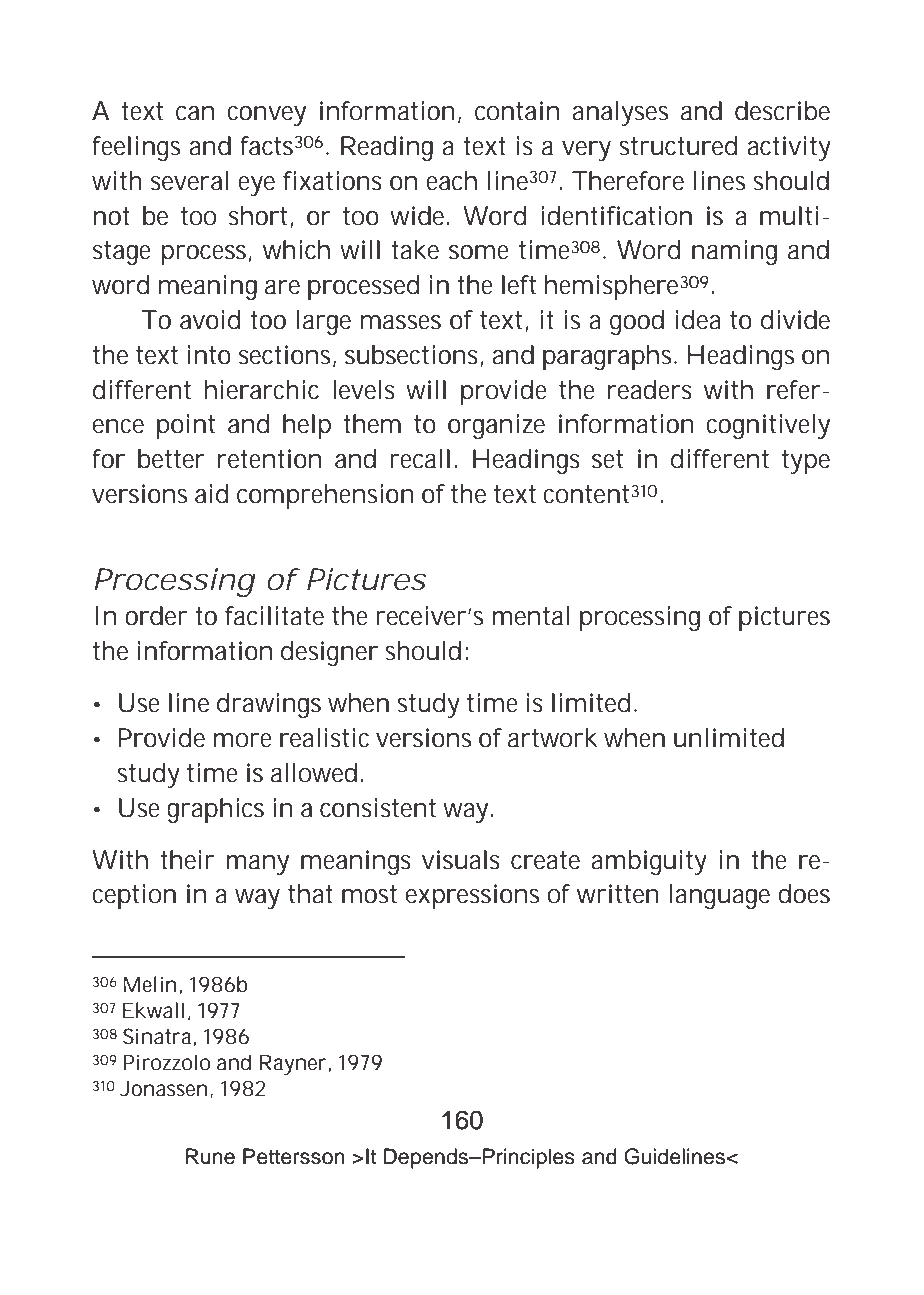 Image resolution: width=924 pixels, height=1295 pixels. I want to click on mental, so click(531, 616).
